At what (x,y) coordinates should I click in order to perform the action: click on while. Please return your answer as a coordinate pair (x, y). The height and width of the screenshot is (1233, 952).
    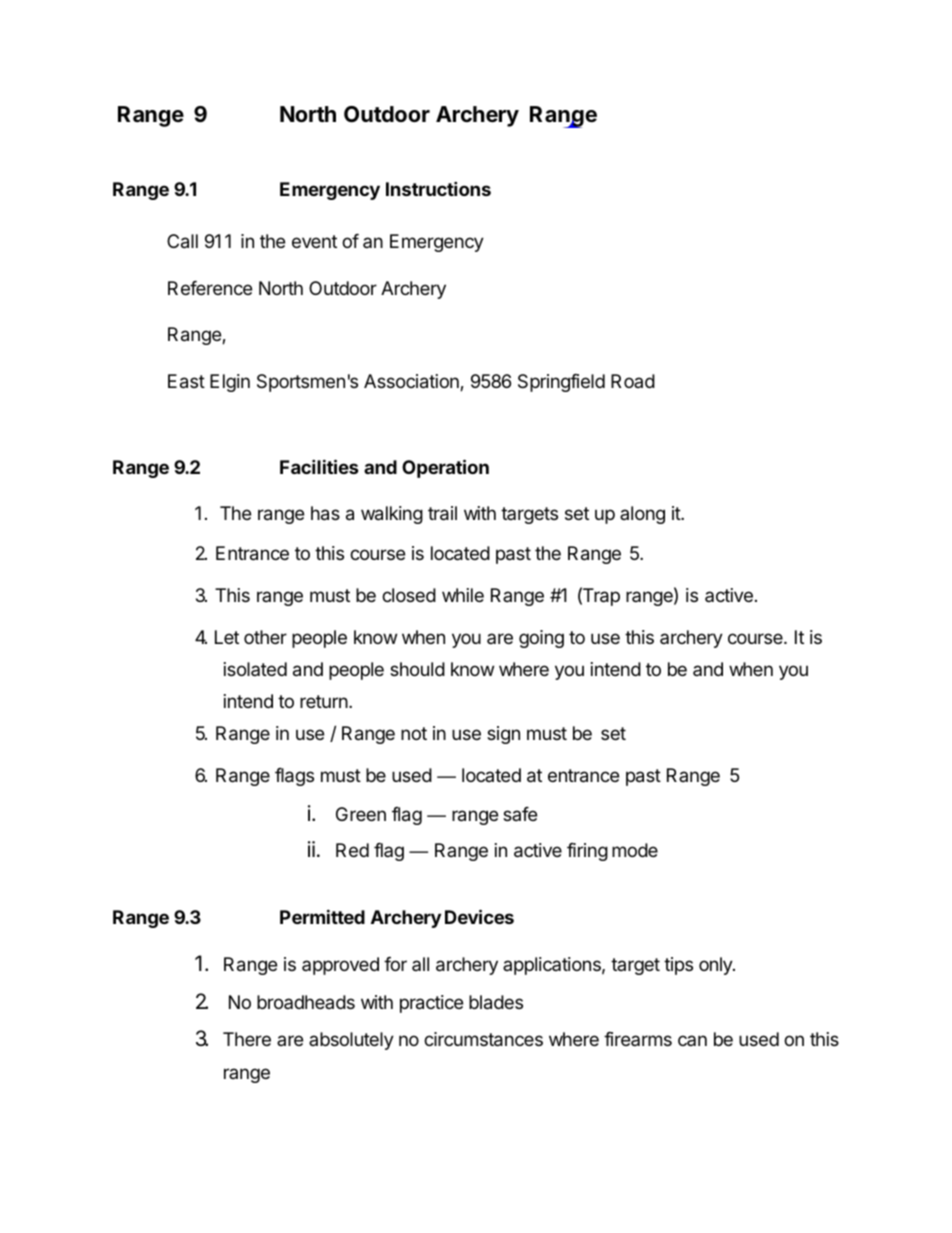
    Looking at the image, I should click on (463, 595).
